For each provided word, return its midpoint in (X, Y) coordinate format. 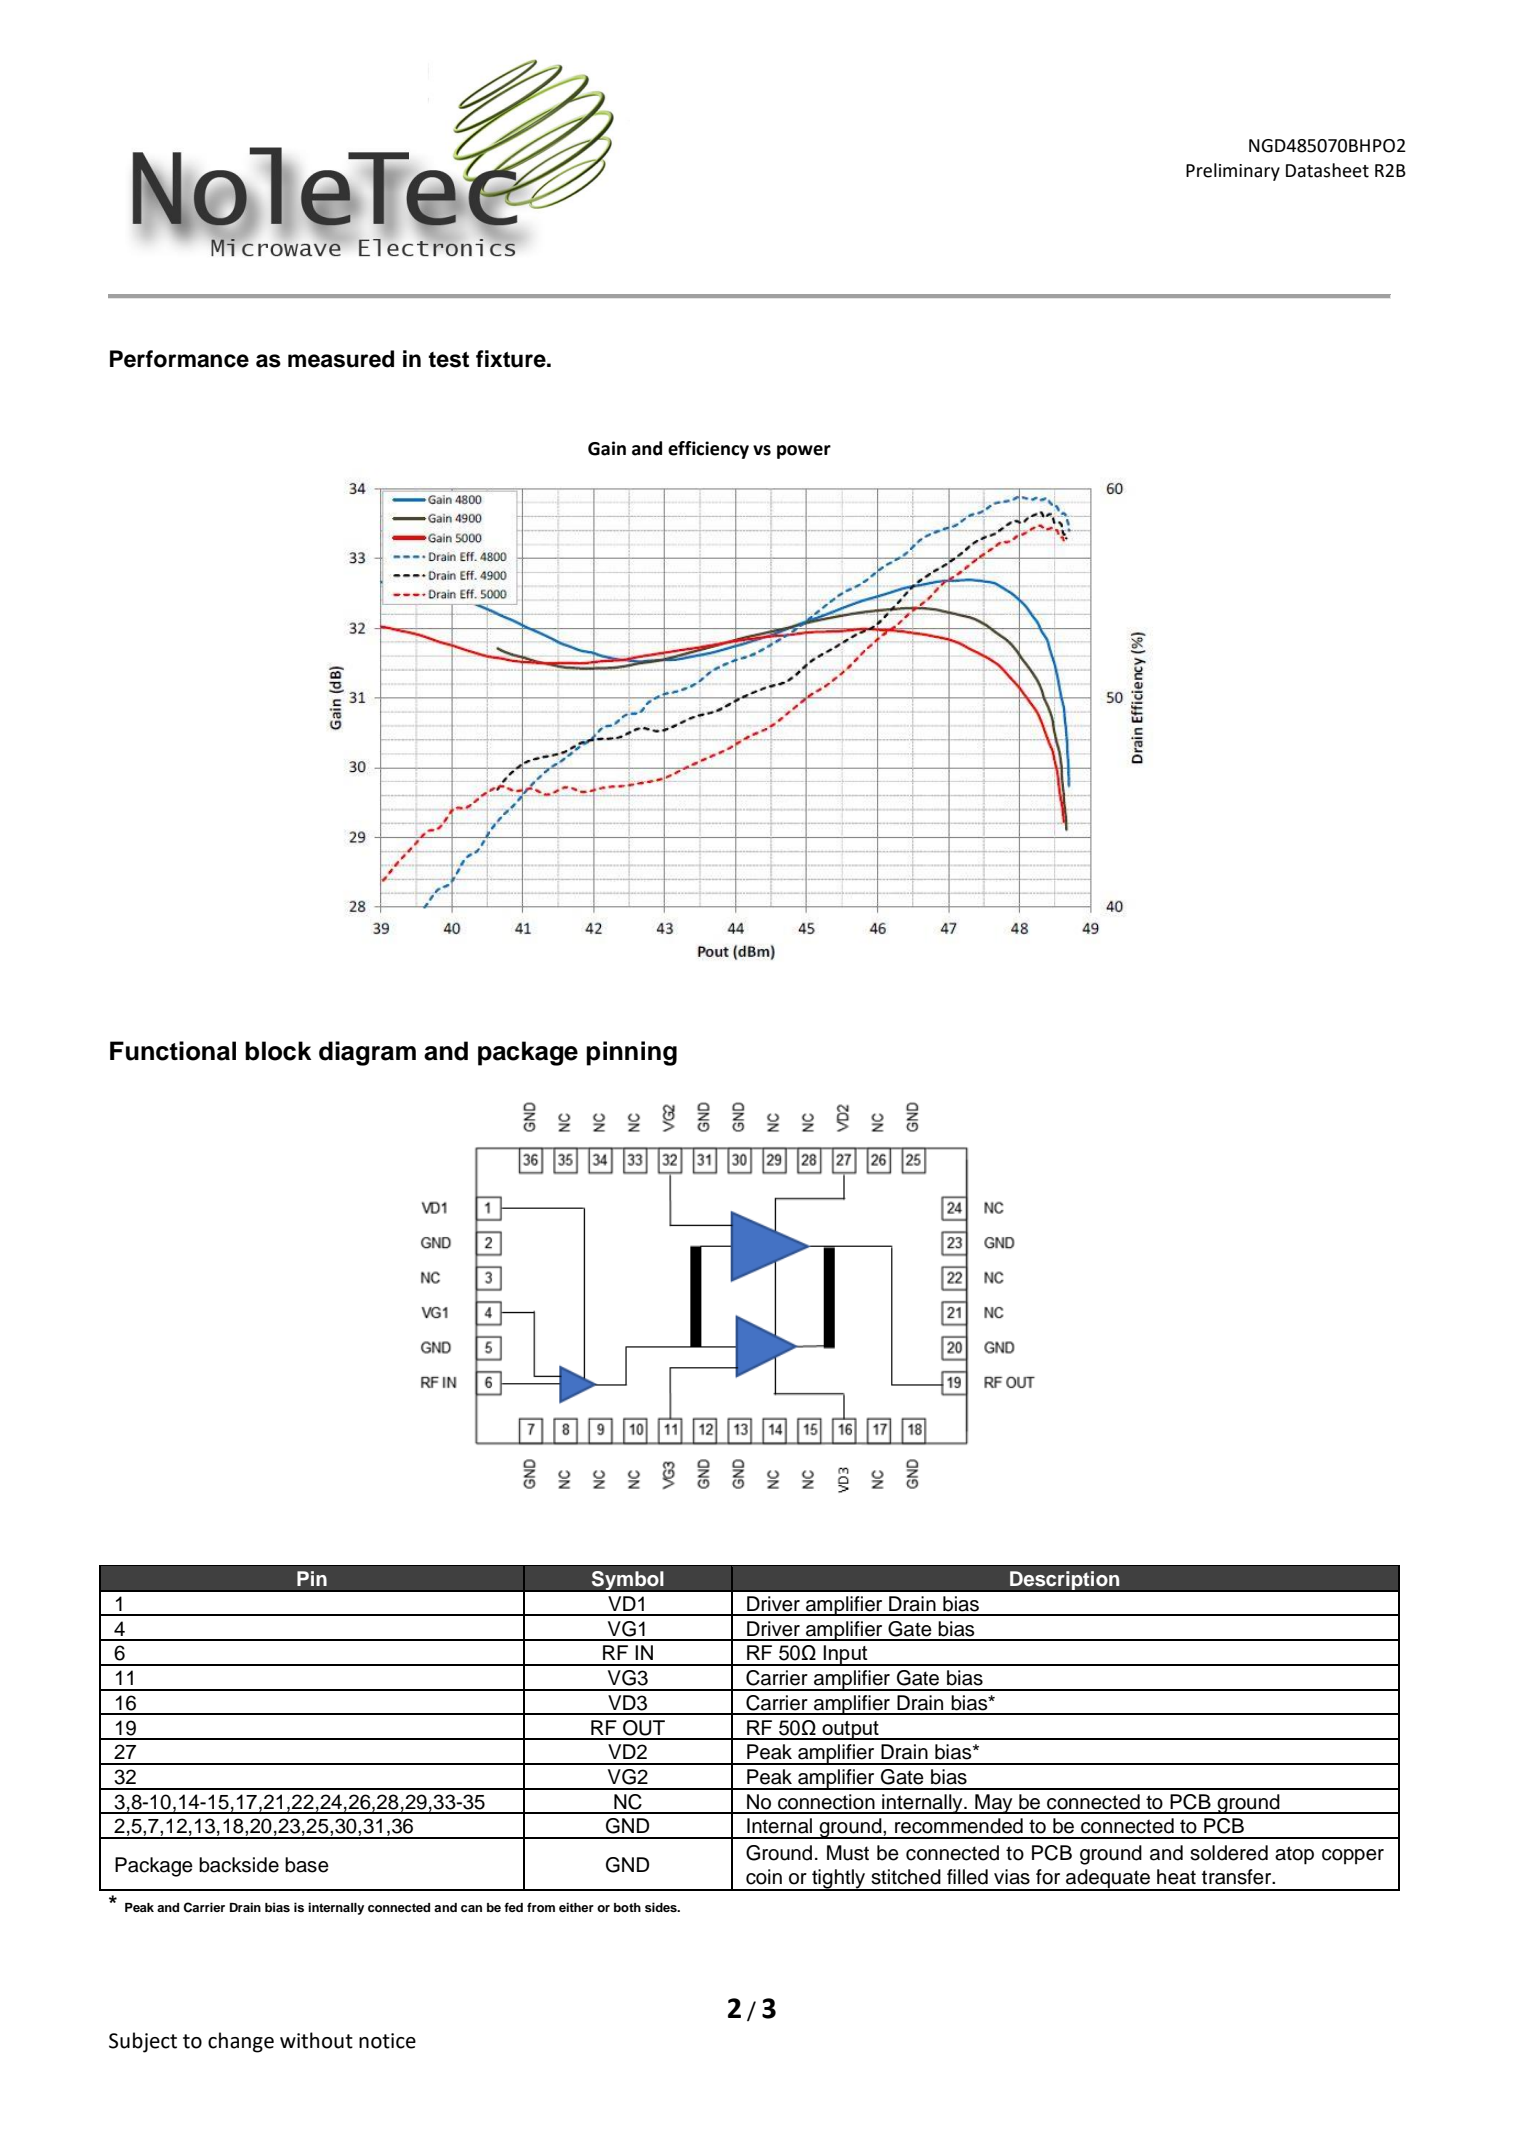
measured (341, 359)
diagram (367, 1053)
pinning (631, 1053)
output (850, 1730)
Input (846, 1655)
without (316, 2040)
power (804, 452)
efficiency (708, 450)
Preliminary (1233, 172)
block (278, 1051)
